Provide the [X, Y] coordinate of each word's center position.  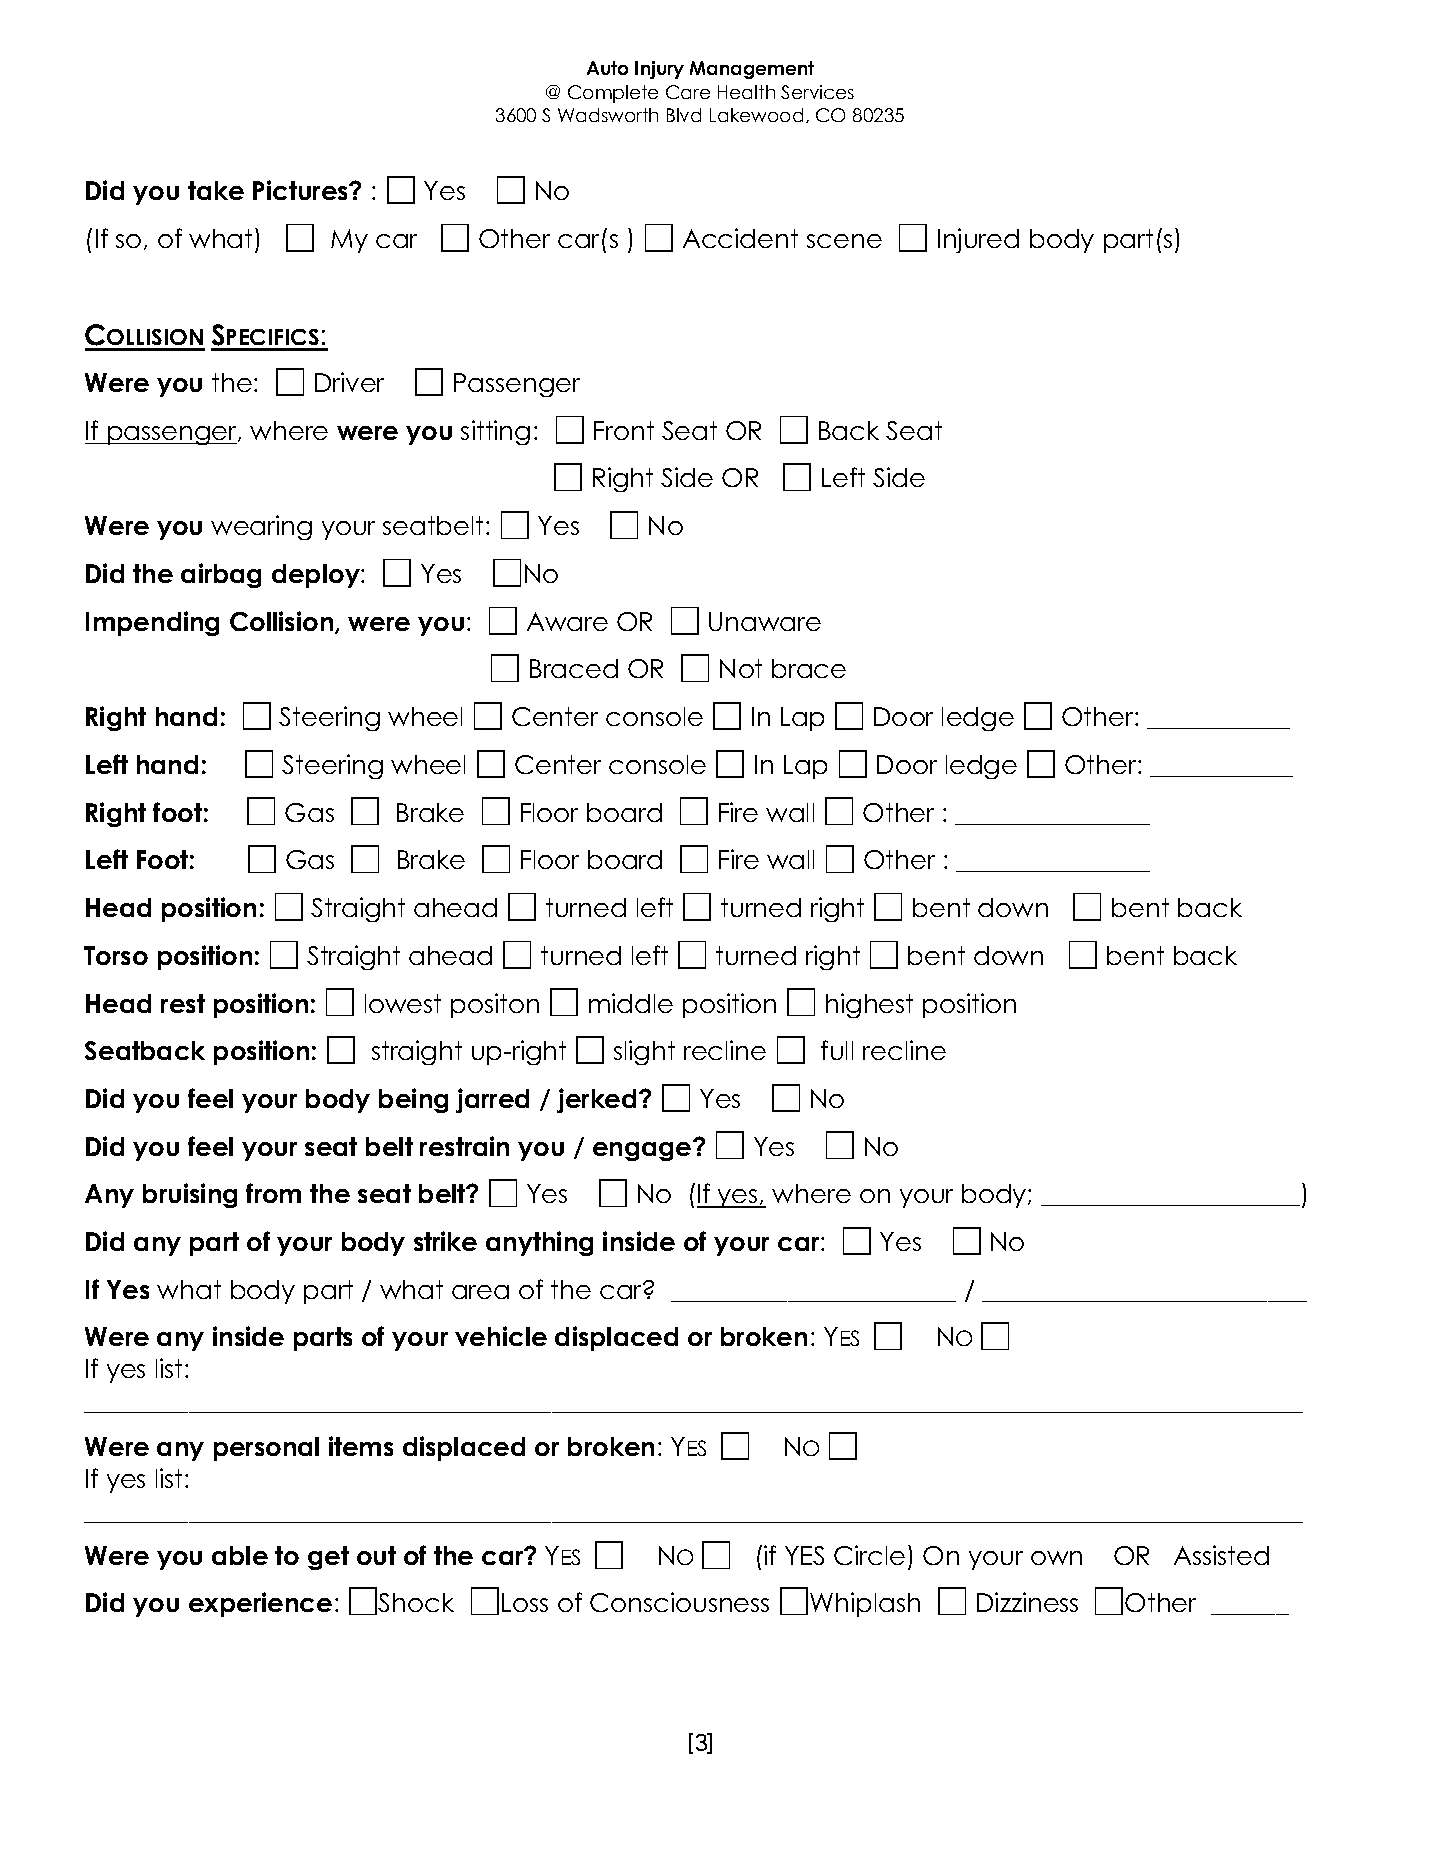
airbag [221, 575]
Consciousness [679, 1602]
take [216, 190]
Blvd [684, 115]
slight [644, 1052]
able [240, 1555]
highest [869, 1005]
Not [741, 668]
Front [624, 430]
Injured [978, 240]
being [413, 1100]
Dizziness [1027, 1602]
